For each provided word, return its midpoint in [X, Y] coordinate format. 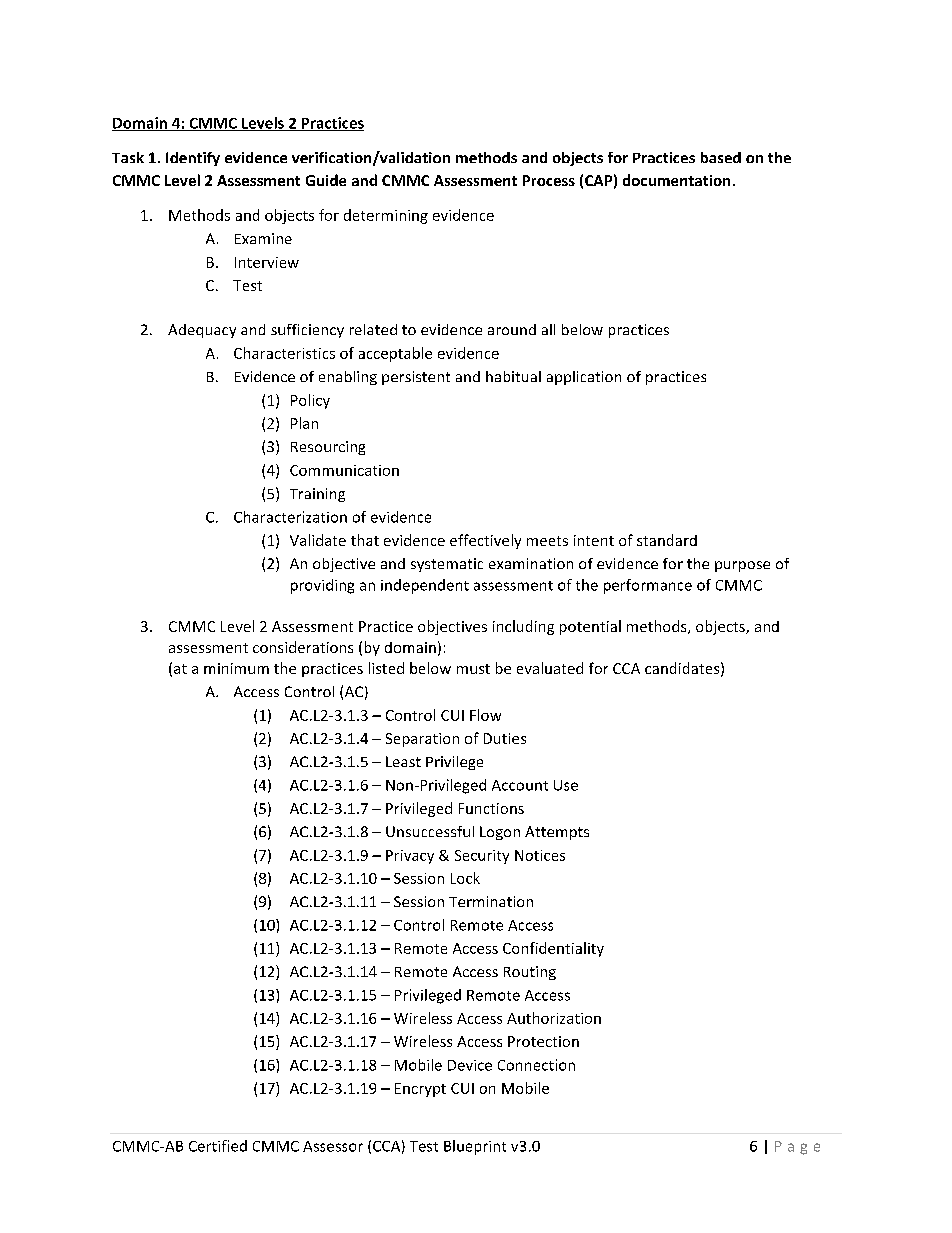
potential [590, 627]
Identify [193, 159]
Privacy [410, 857]
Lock [465, 878]
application [584, 378]
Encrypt [420, 1090]
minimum [236, 668]
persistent [416, 378]
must [473, 669]
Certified [218, 1146]
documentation [676, 180]
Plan [304, 423]
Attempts [557, 833]
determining [386, 216]
